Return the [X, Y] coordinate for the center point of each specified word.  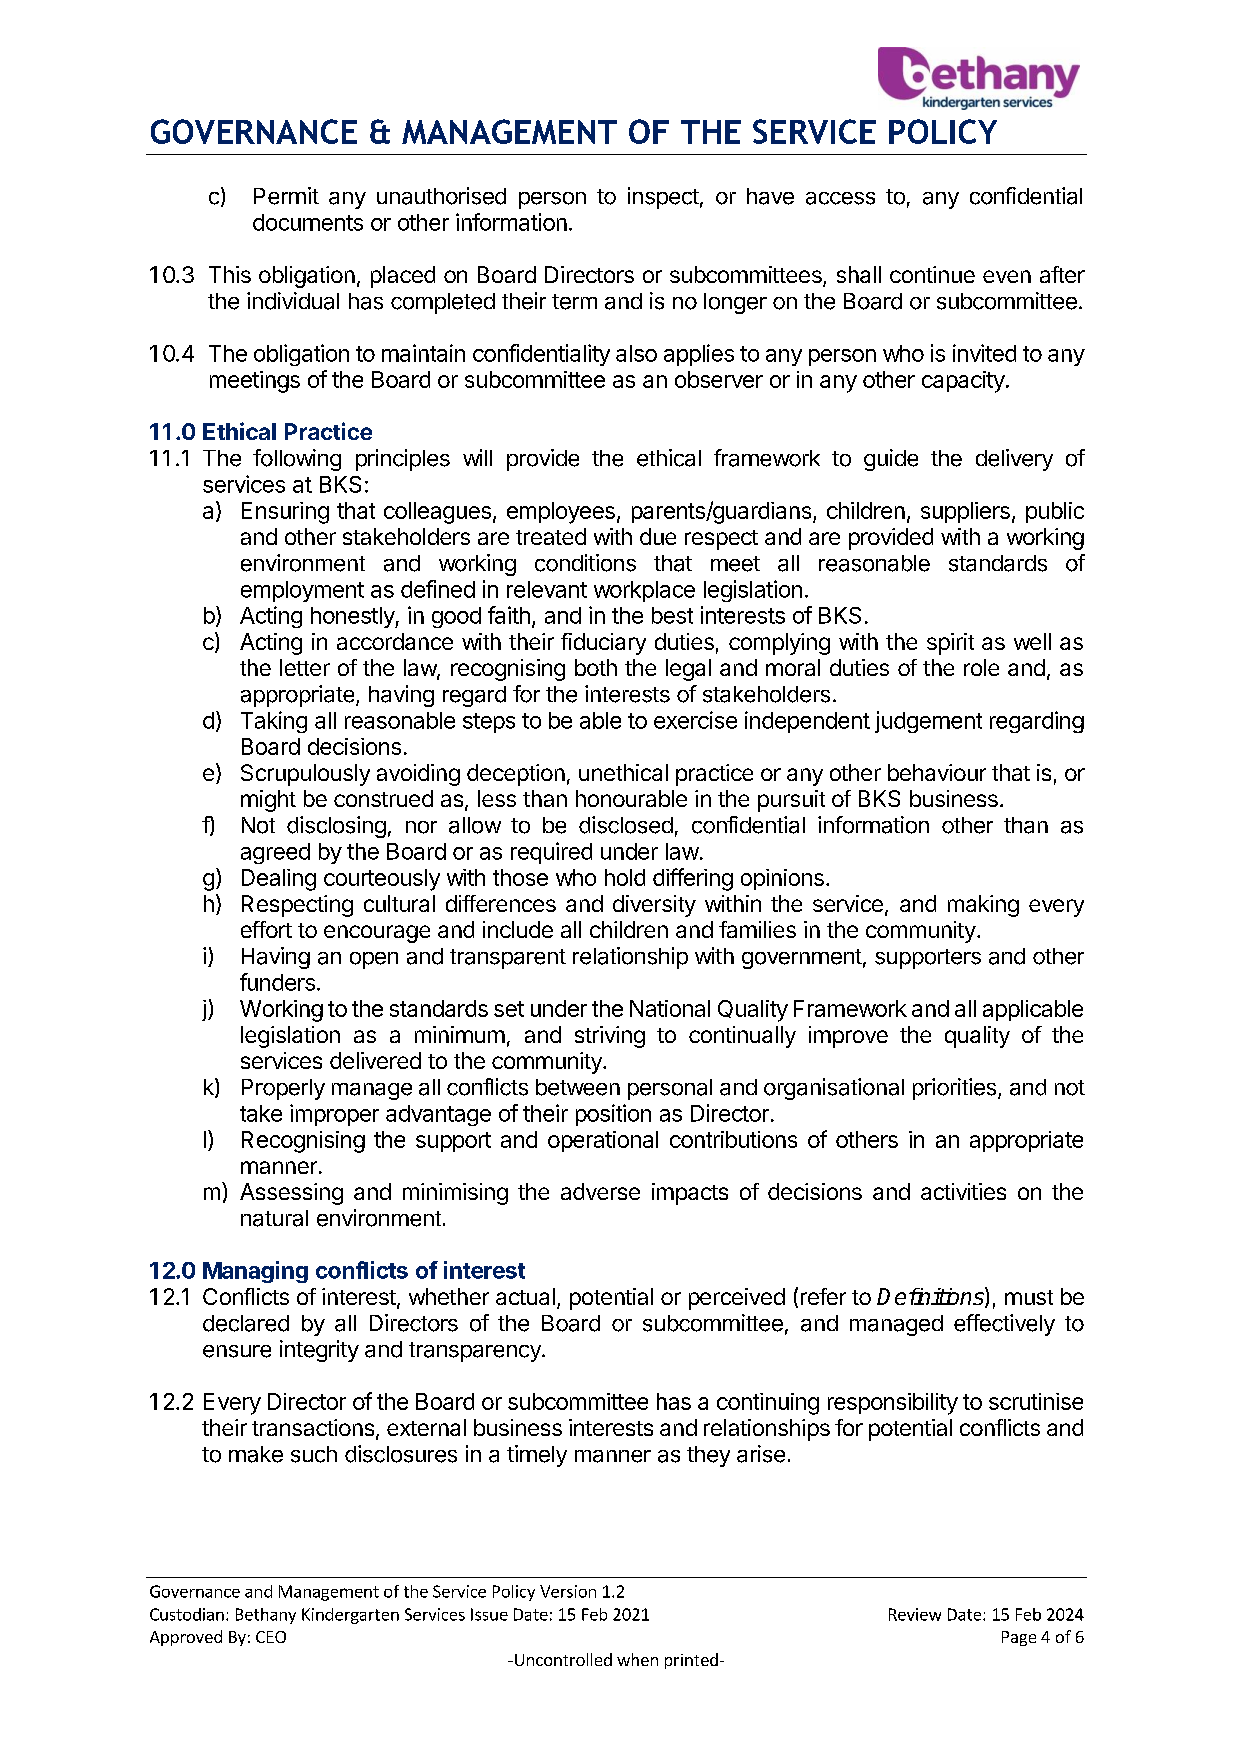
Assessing [291, 1194]
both [596, 667]
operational [603, 1141]
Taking [274, 722]
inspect [663, 198]
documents [308, 222]
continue [932, 274]
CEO [271, 1637]
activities [963, 1191]
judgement [928, 722]
